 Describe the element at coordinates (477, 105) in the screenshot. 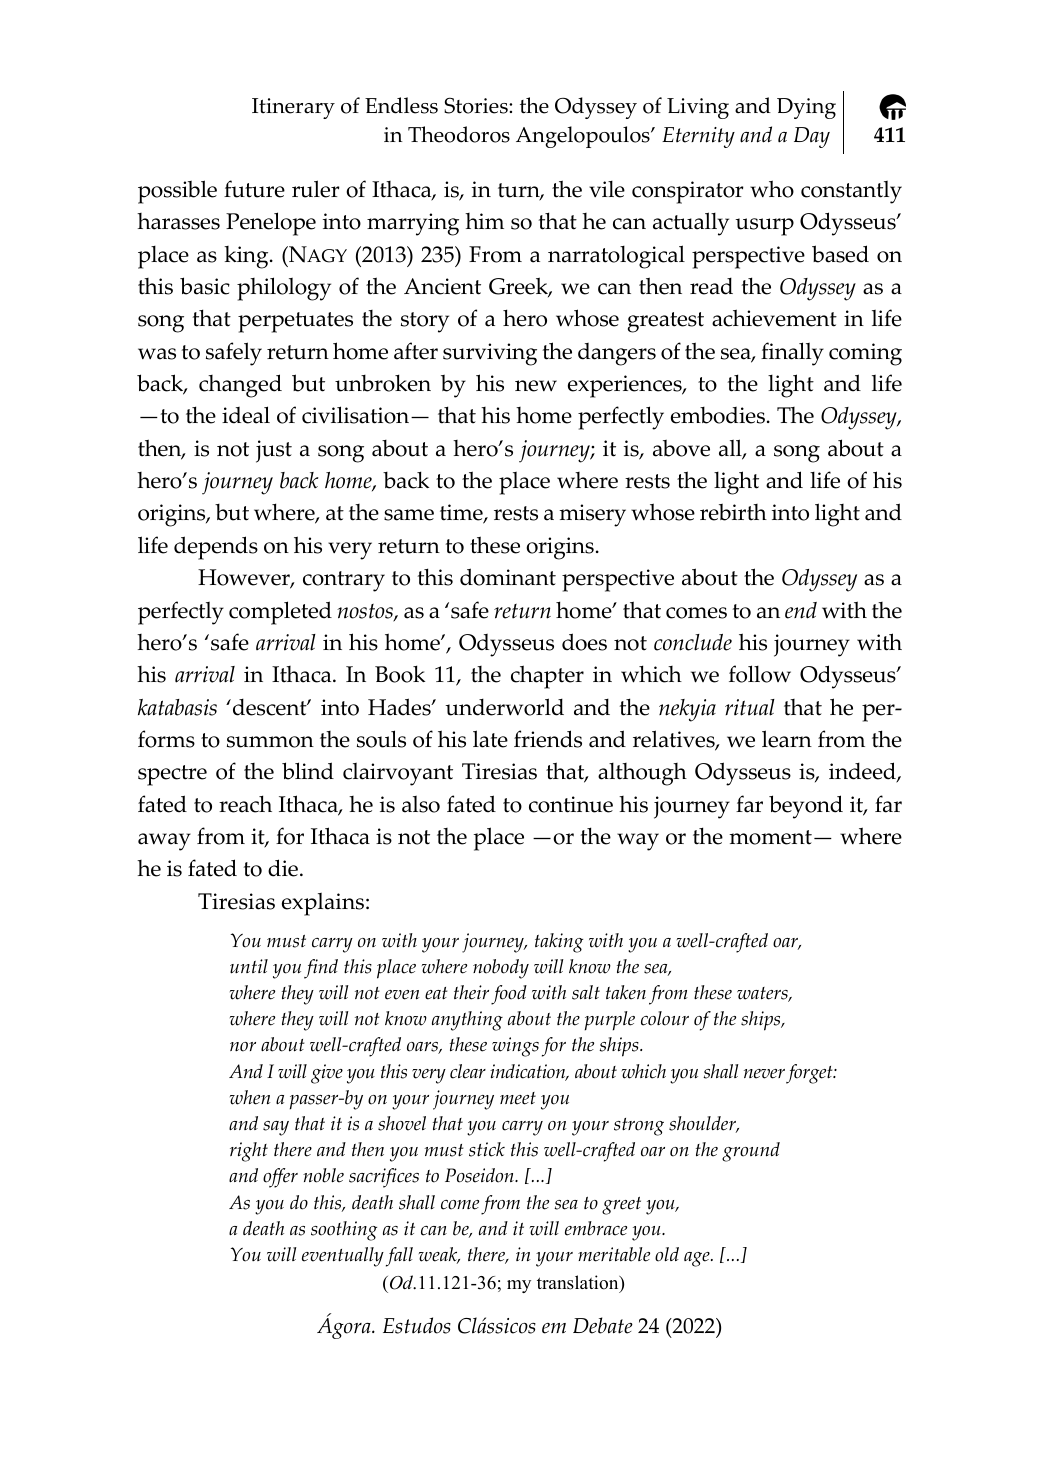

I see `Stories` at that location.
